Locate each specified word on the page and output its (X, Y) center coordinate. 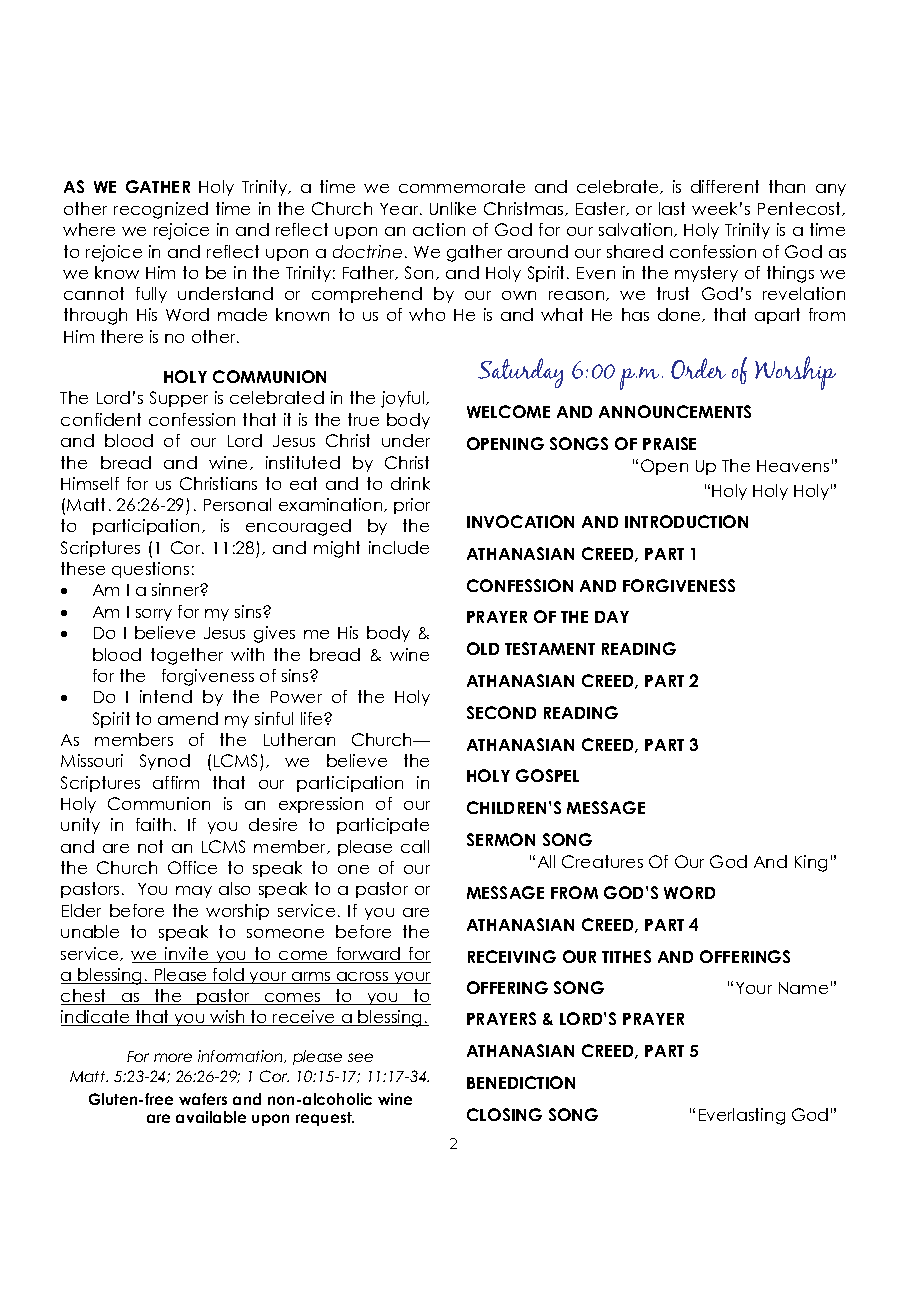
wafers (203, 1099)
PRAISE (669, 443)
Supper (179, 399)
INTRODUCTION (686, 521)
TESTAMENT (550, 648)
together (187, 656)
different (725, 186)
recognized (161, 210)
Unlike (453, 208)
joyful (404, 399)
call (415, 846)
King (811, 863)
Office (192, 867)
